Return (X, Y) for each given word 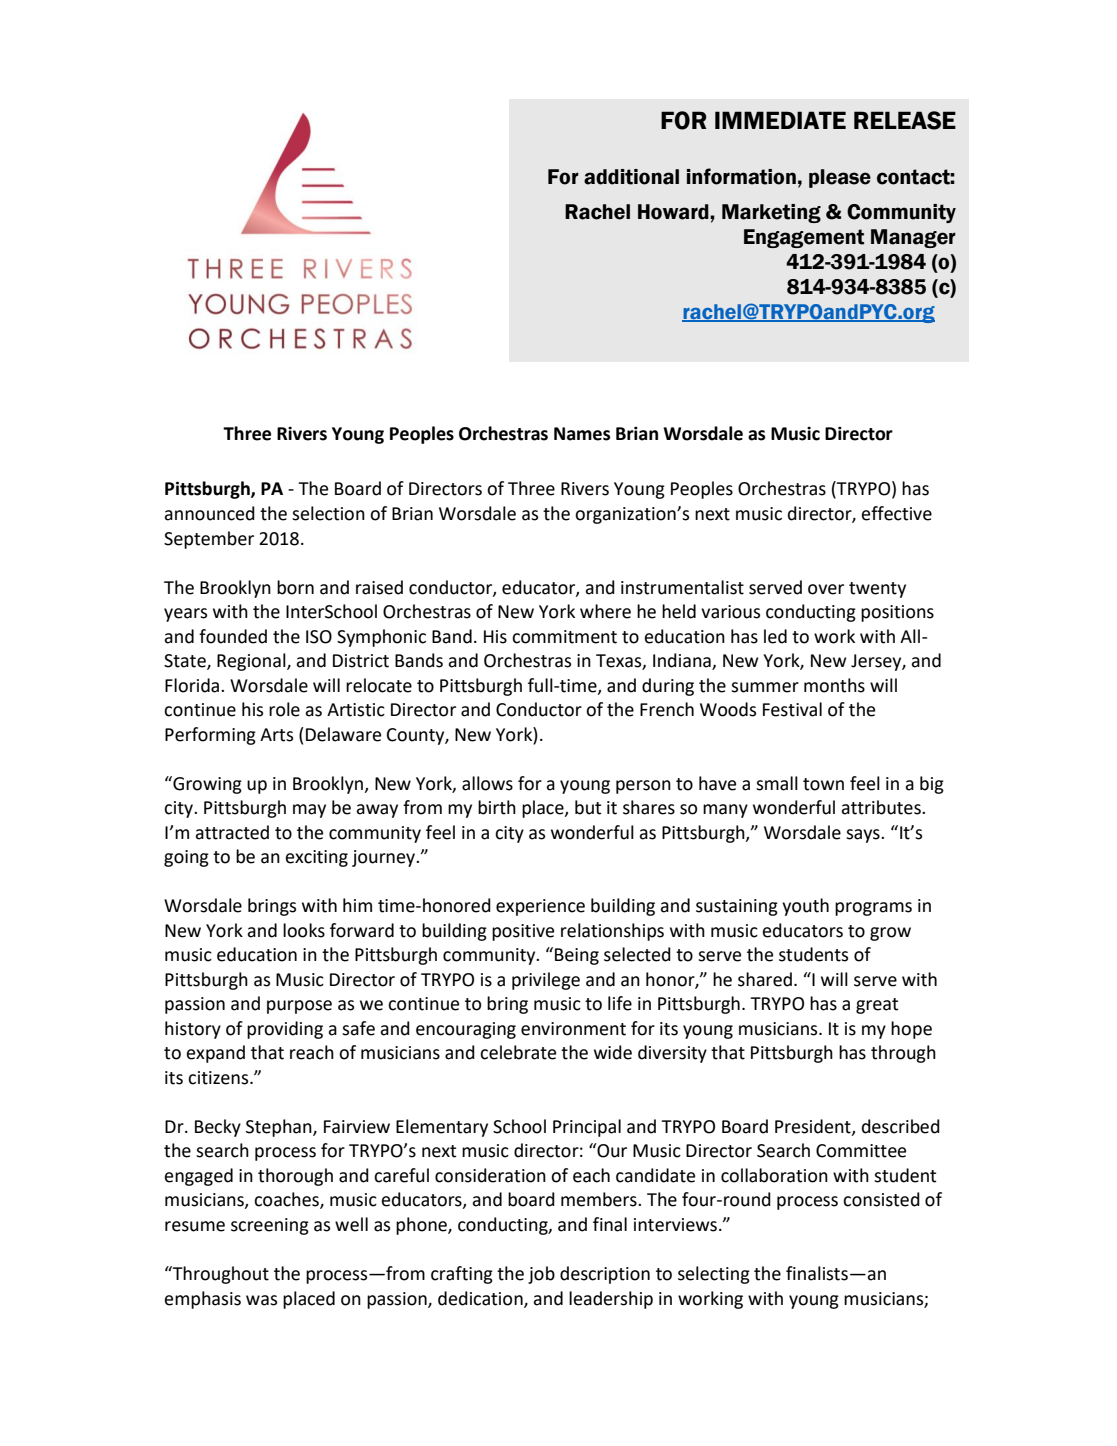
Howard (674, 212)
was (261, 1300)
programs (873, 909)
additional (631, 177)
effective (897, 513)
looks (304, 930)
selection (328, 513)
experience (540, 907)
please (840, 178)
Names (582, 434)
